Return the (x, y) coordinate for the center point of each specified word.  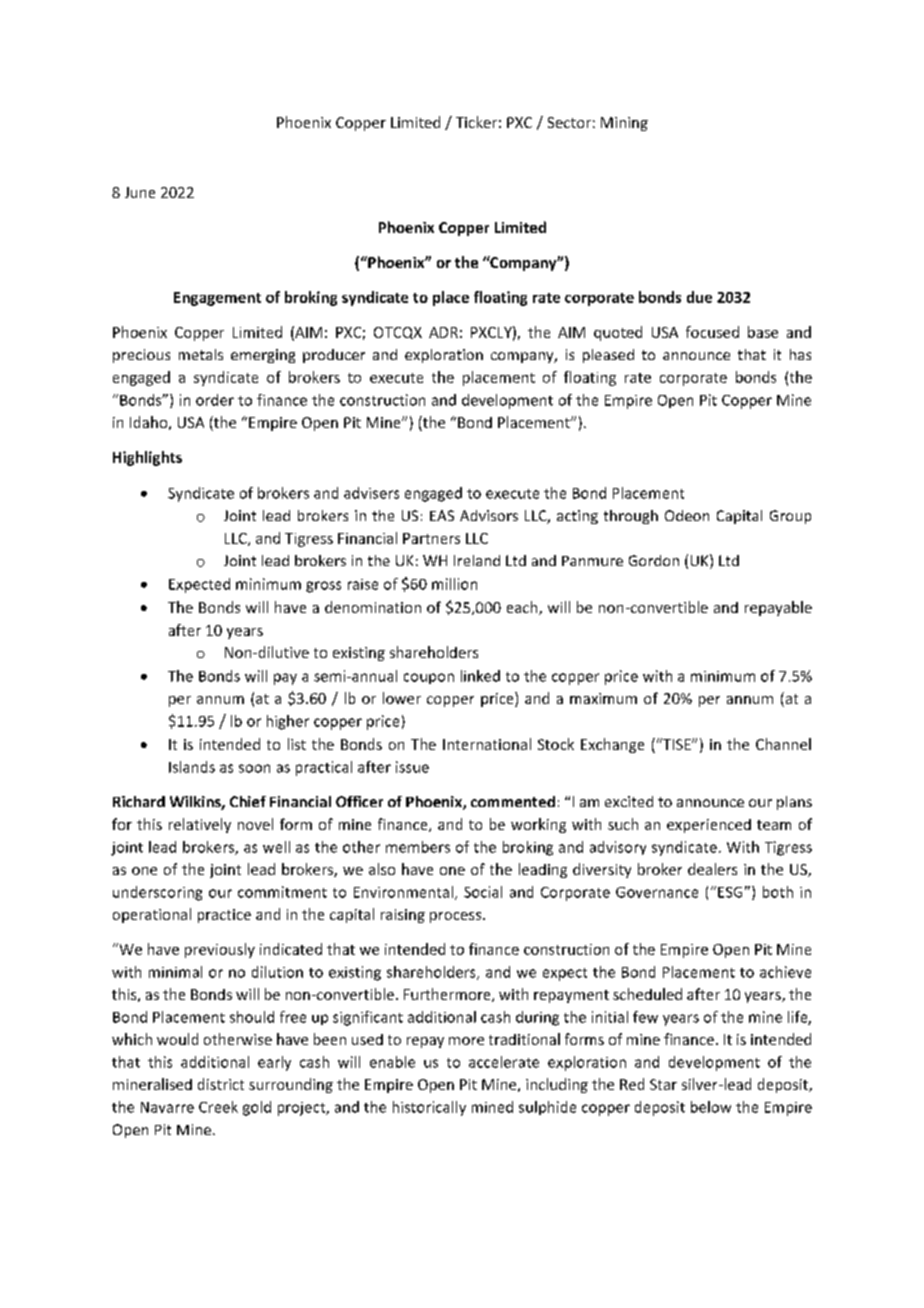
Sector (569, 122)
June (140, 192)
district (221, 1084)
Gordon (654, 560)
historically (429, 1108)
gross (323, 587)
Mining (624, 124)
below (711, 1107)
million (454, 584)
